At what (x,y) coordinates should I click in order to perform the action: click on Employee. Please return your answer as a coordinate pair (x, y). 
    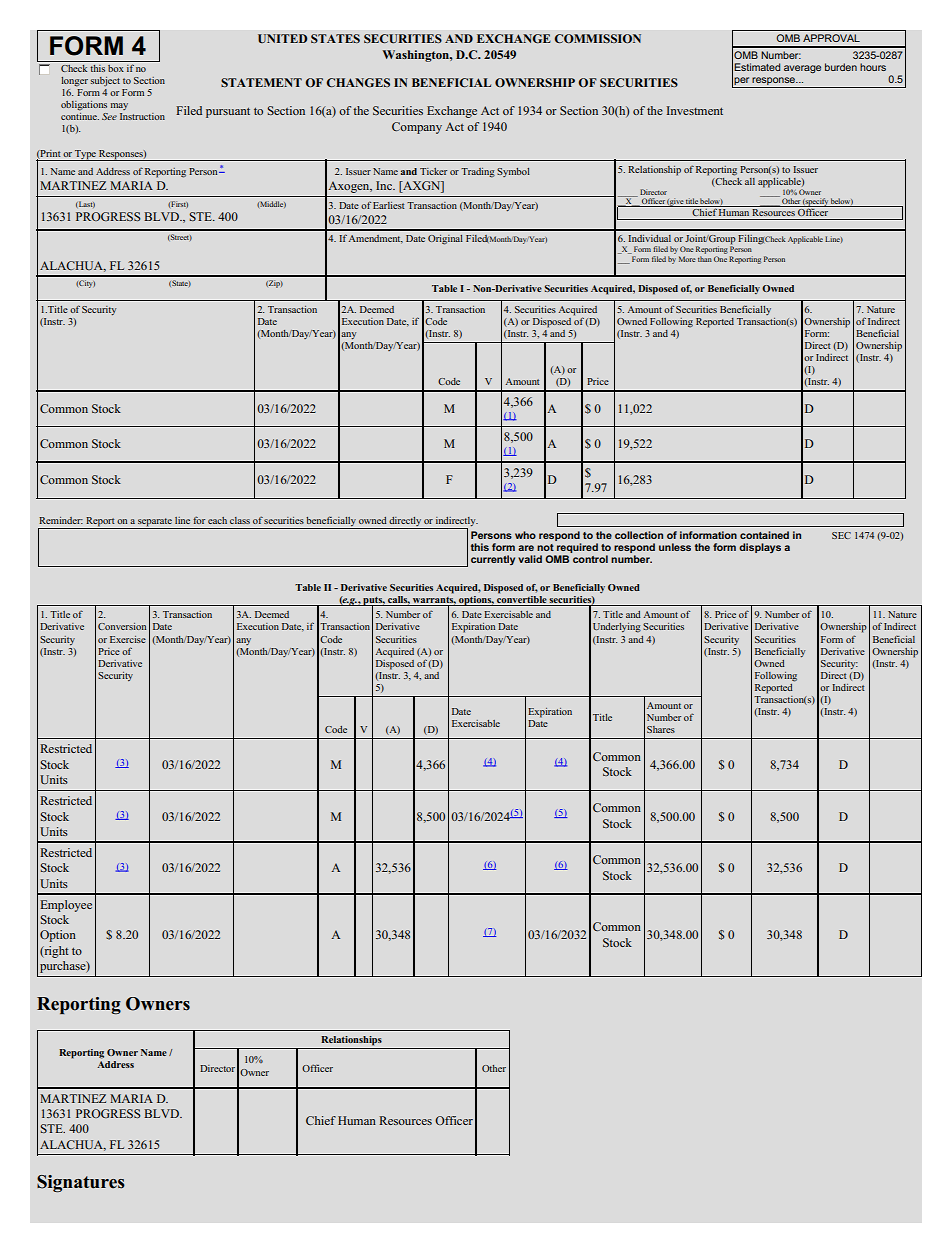
    Looking at the image, I should click on (66, 906).
